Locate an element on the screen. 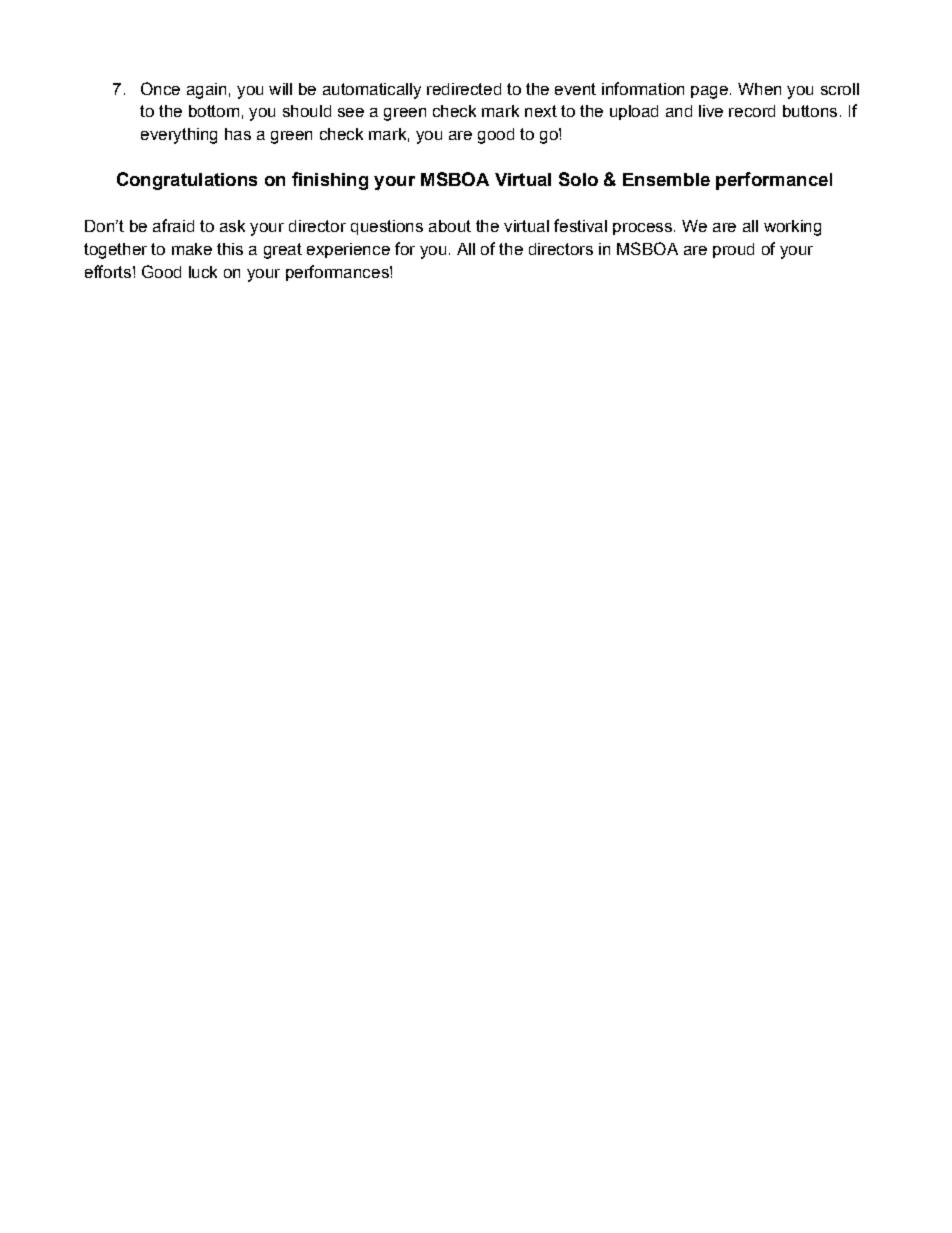 The image size is (952, 1233). redirected is located at coordinates (464, 89).
